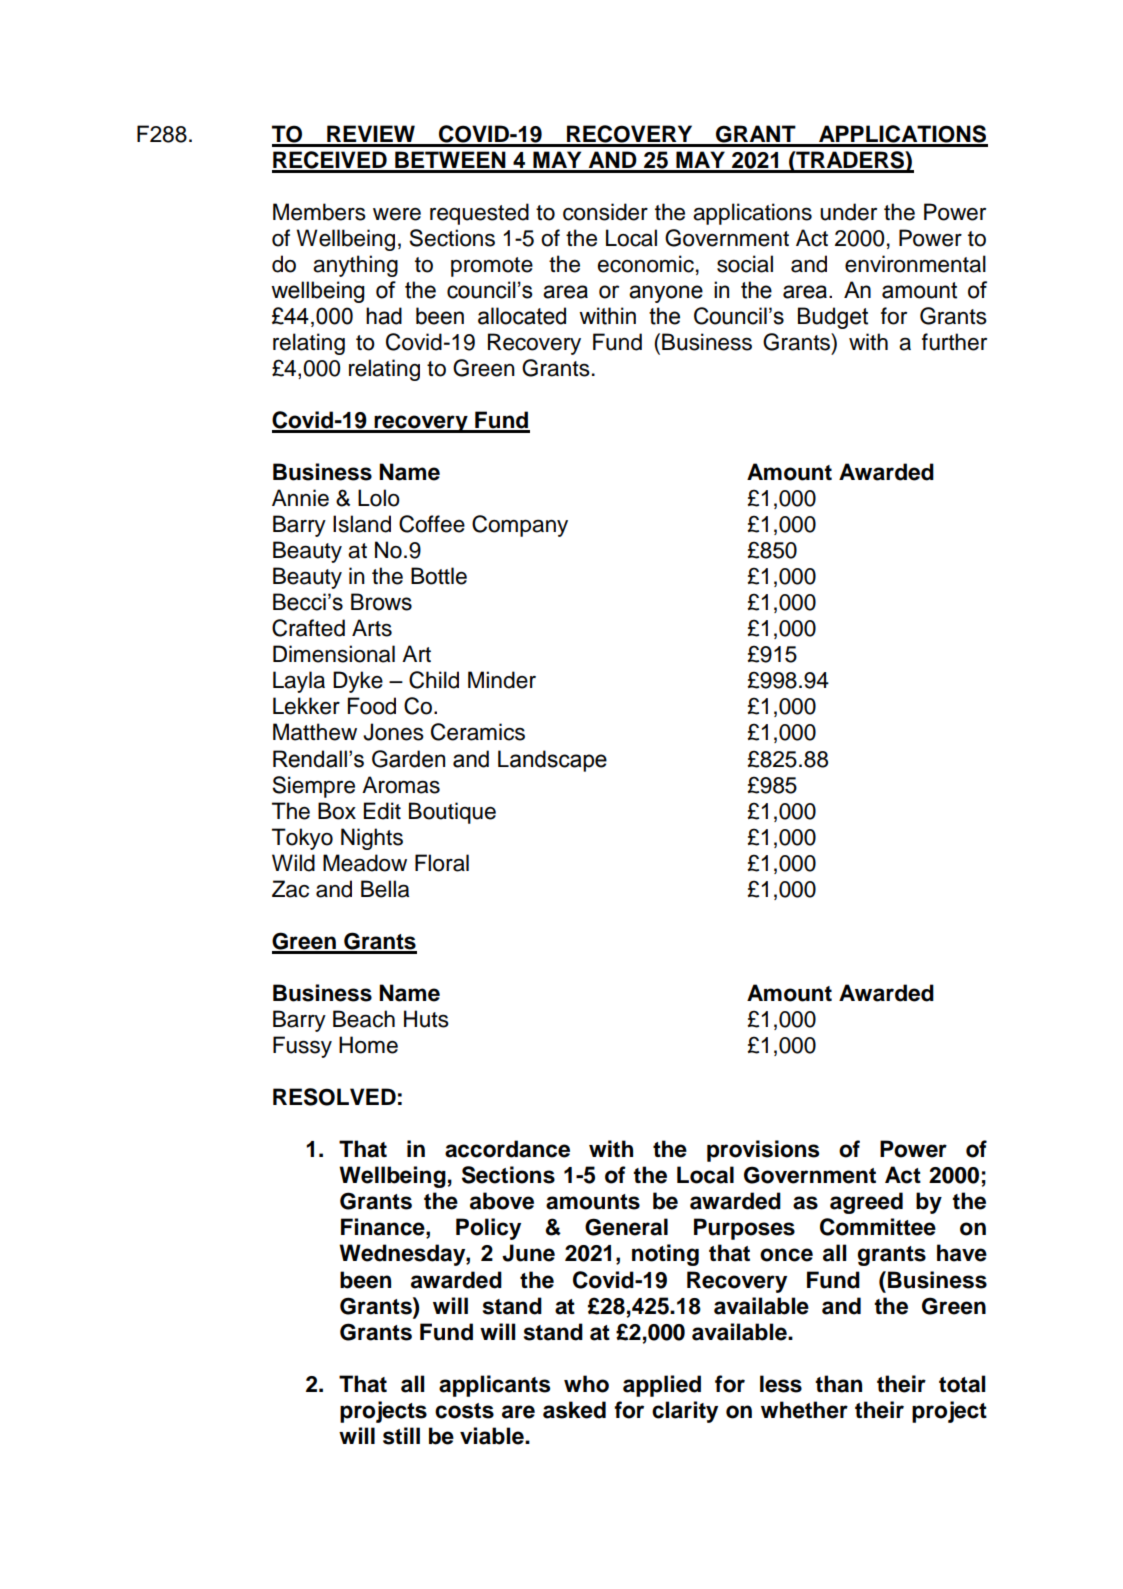 This document has height=1589, width=1123. I want to click on agreed, so click(866, 1203).
